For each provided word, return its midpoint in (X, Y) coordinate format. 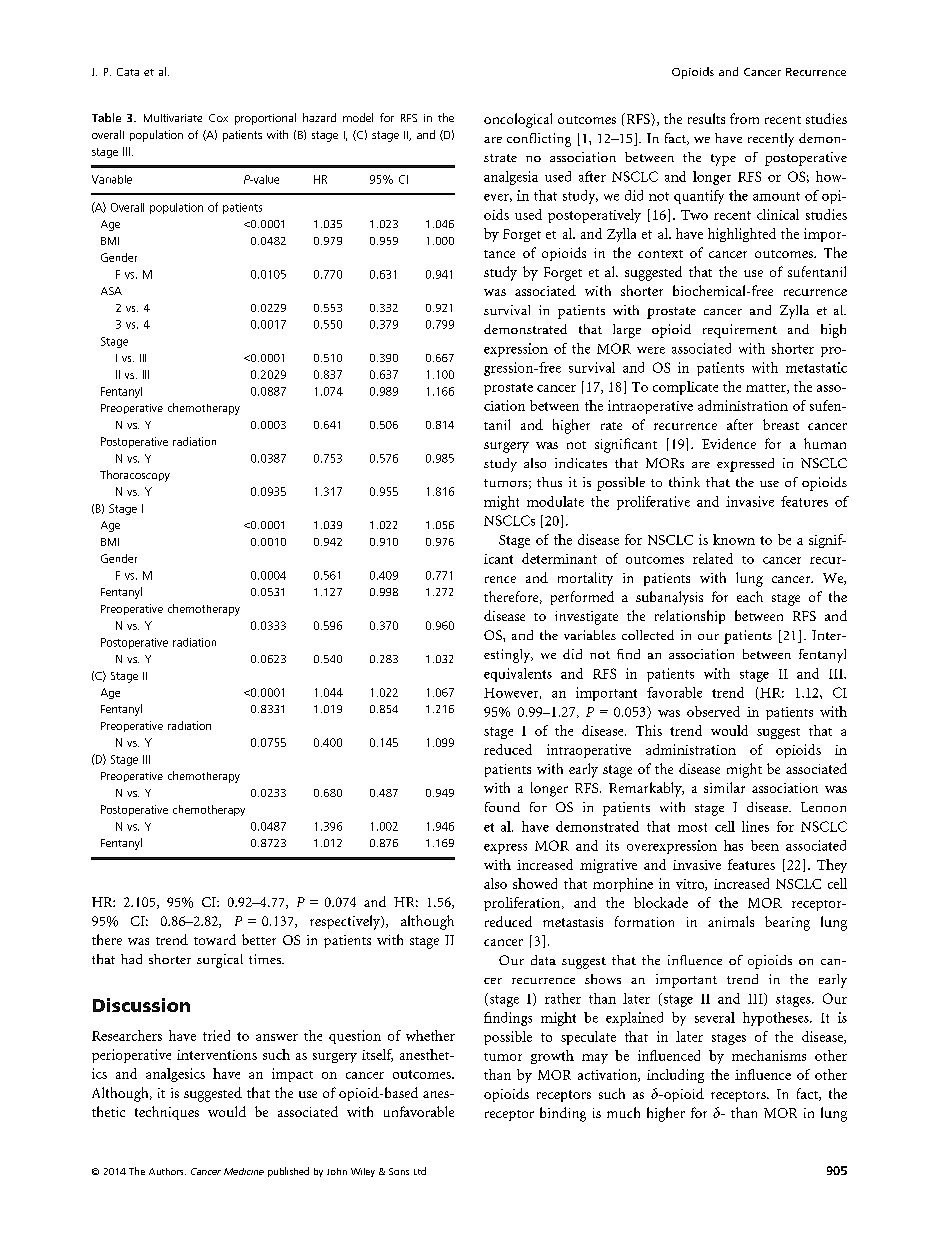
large (627, 331)
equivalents (518, 675)
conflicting (539, 140)
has (733, 845)
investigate (586, 618)
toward (215, 939)
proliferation (523, 904)
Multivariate (173, 118)
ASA (111, 291)
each (750, 596)
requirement (740, 331)
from (744, 118)
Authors (167, 1171)
